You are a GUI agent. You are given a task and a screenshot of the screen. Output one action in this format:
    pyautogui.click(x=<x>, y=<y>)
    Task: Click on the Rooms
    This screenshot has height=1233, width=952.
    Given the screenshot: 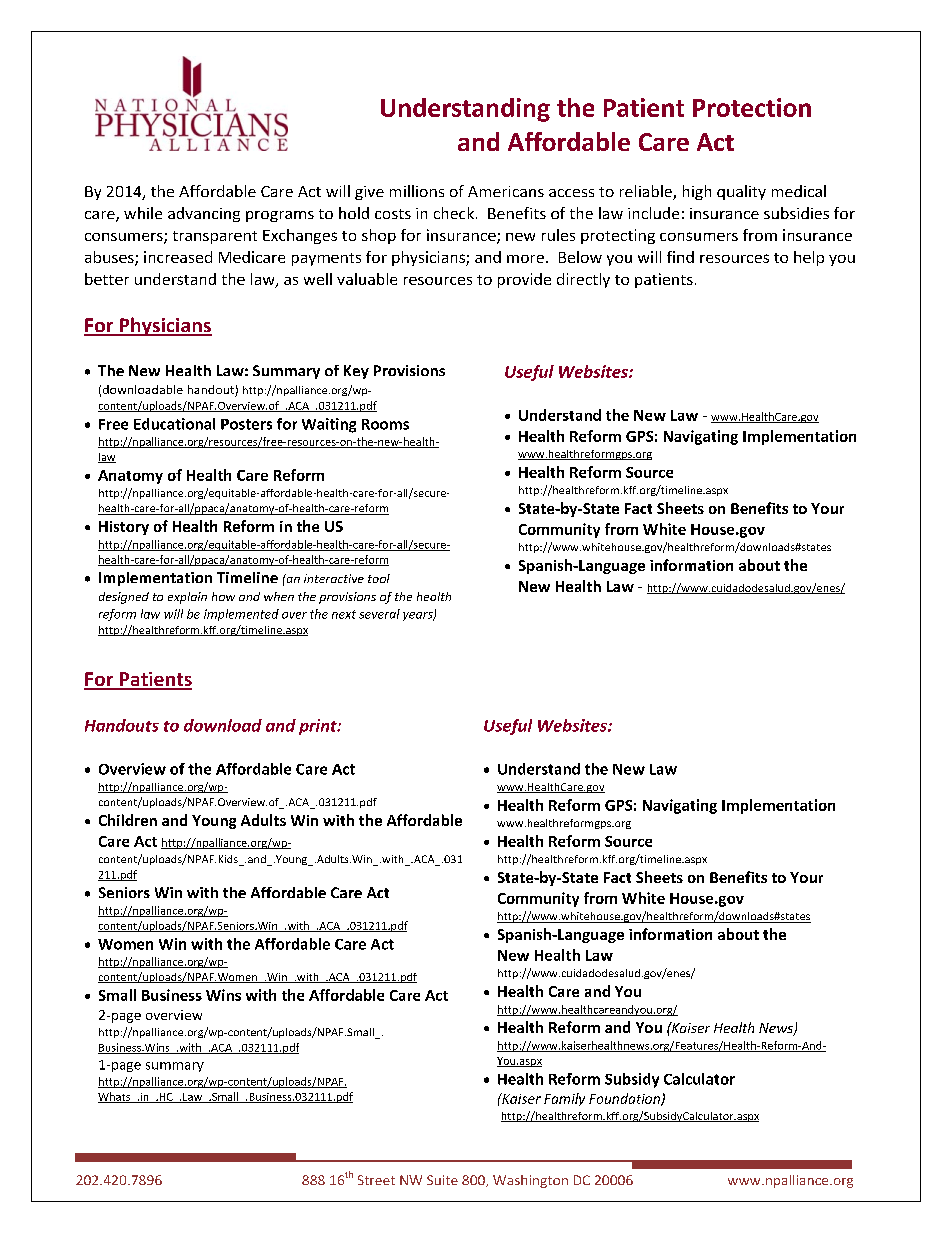 What is the action you would take?
    pyautogui.click(x=385, y=424)
